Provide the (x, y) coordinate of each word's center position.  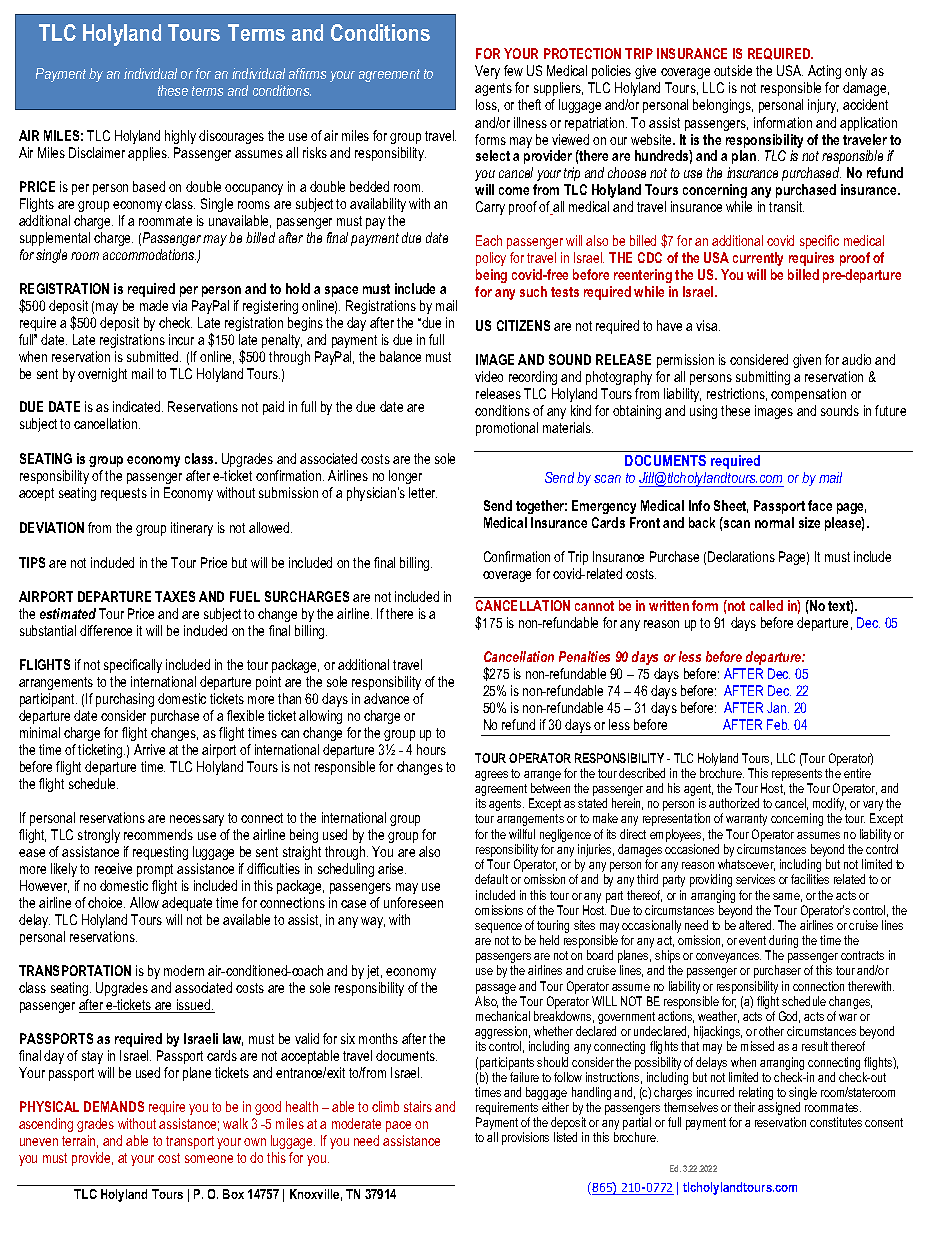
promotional (507, 429)
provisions (525, 1138)
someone (209, 1159)
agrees (491, 776)
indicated (138, 406)
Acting (824, 74)
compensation (808, 395)
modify (829, 806)
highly (180, 137)
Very (487, 72)
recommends (158, 834)
